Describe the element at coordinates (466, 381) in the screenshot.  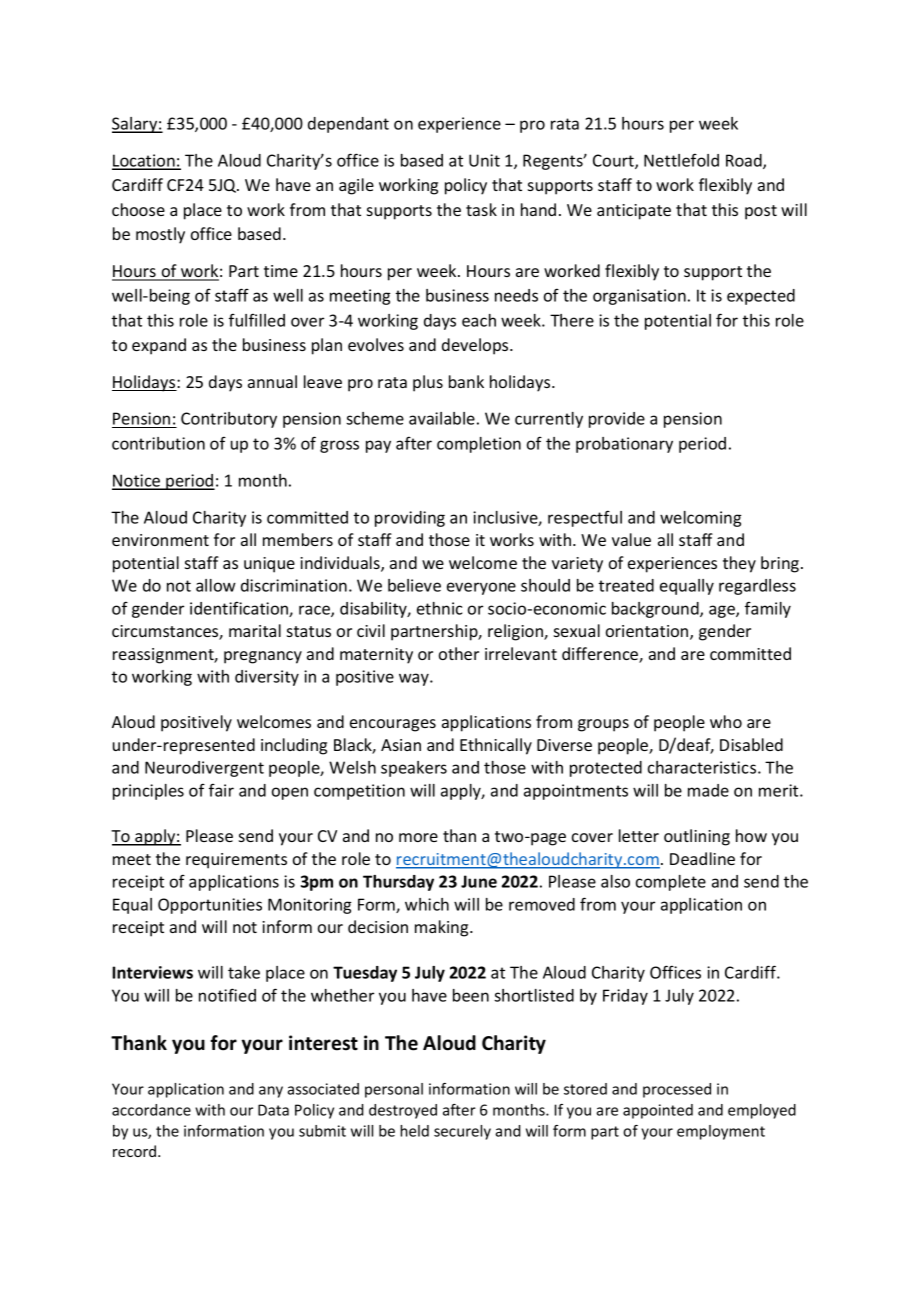
I see `bank` at that location.
